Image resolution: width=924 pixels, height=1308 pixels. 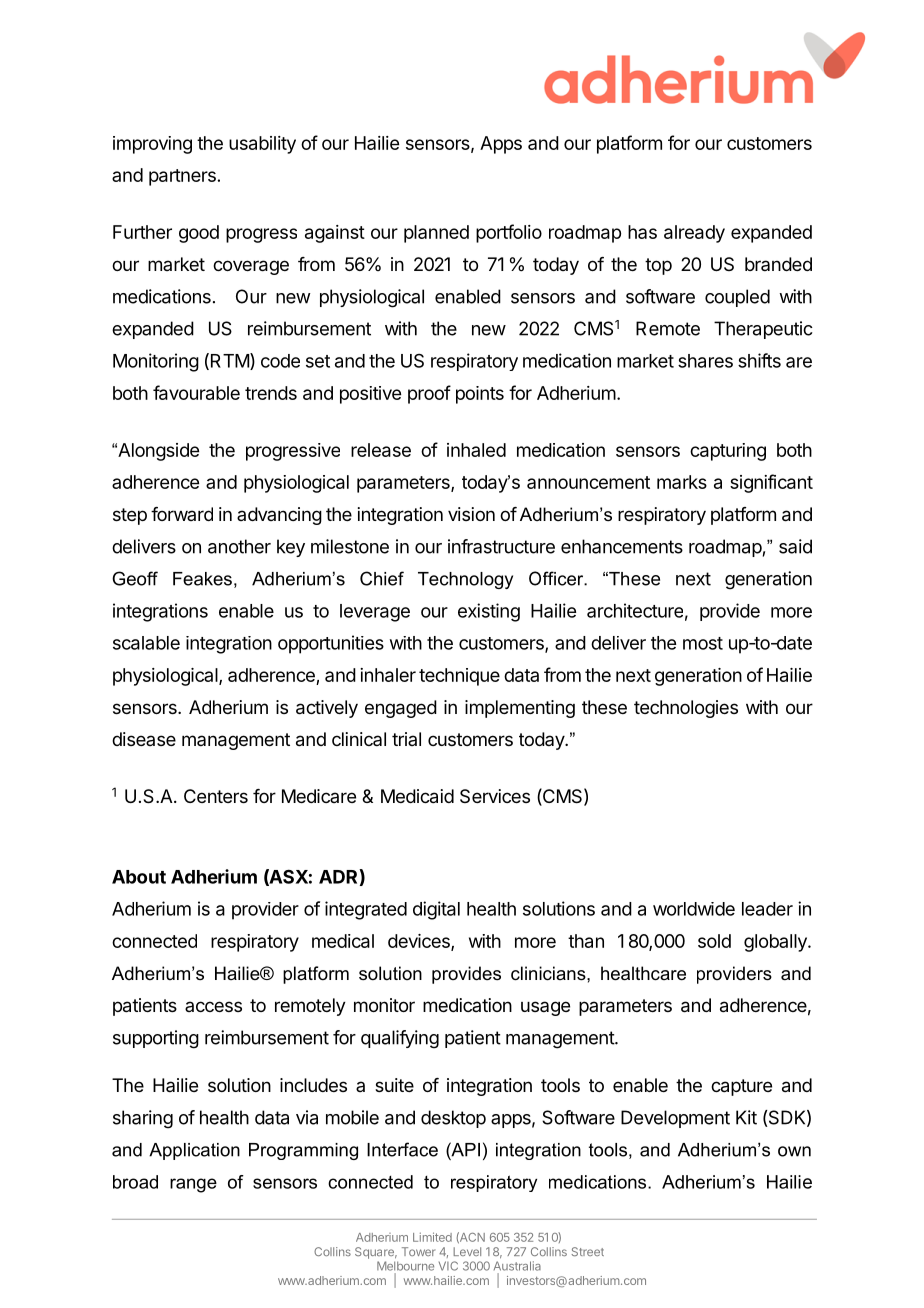 I want to click on worldwide, so click(x=694, y=909).
